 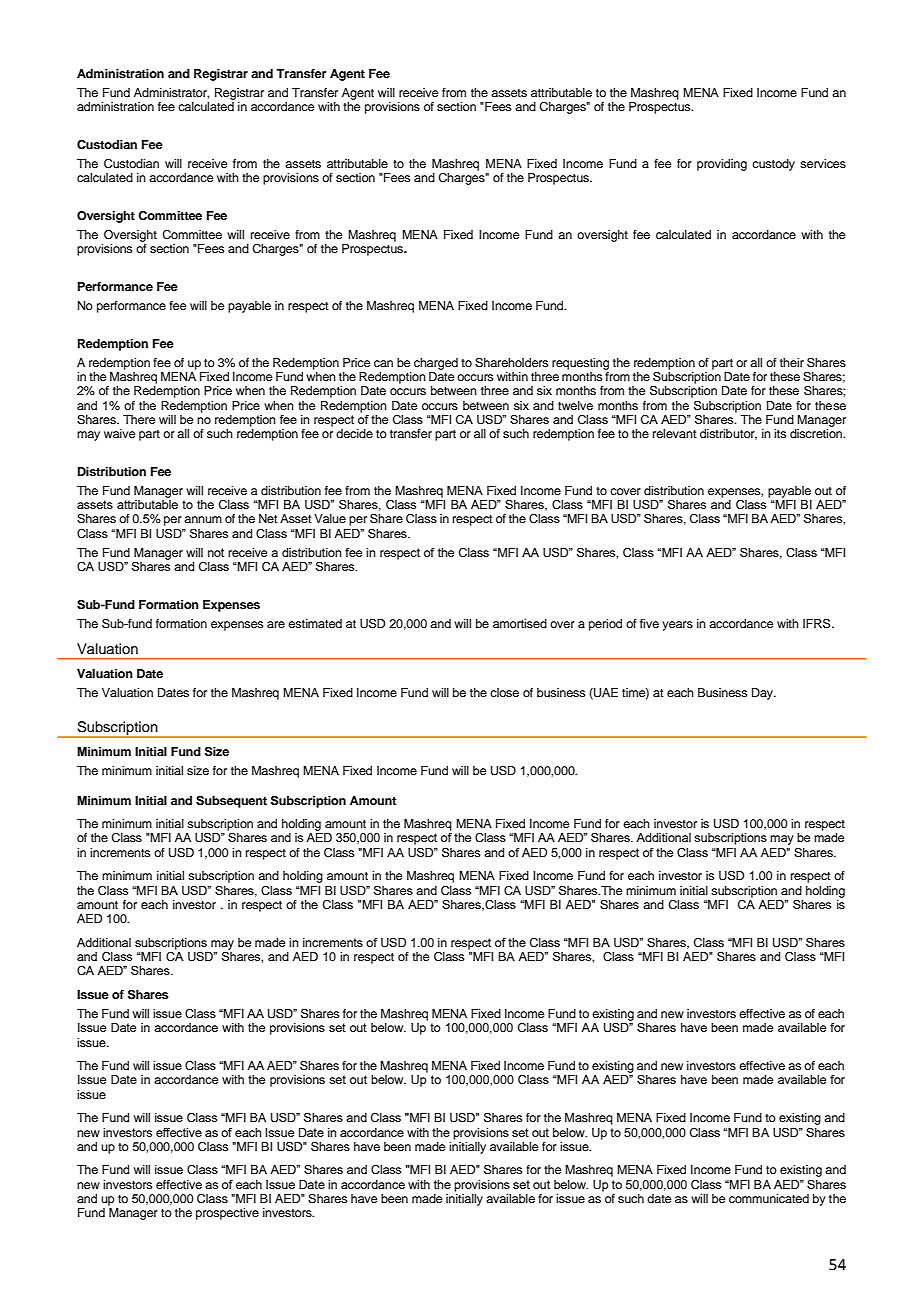 I want to click on estimated, so click(x=315, y=623).
